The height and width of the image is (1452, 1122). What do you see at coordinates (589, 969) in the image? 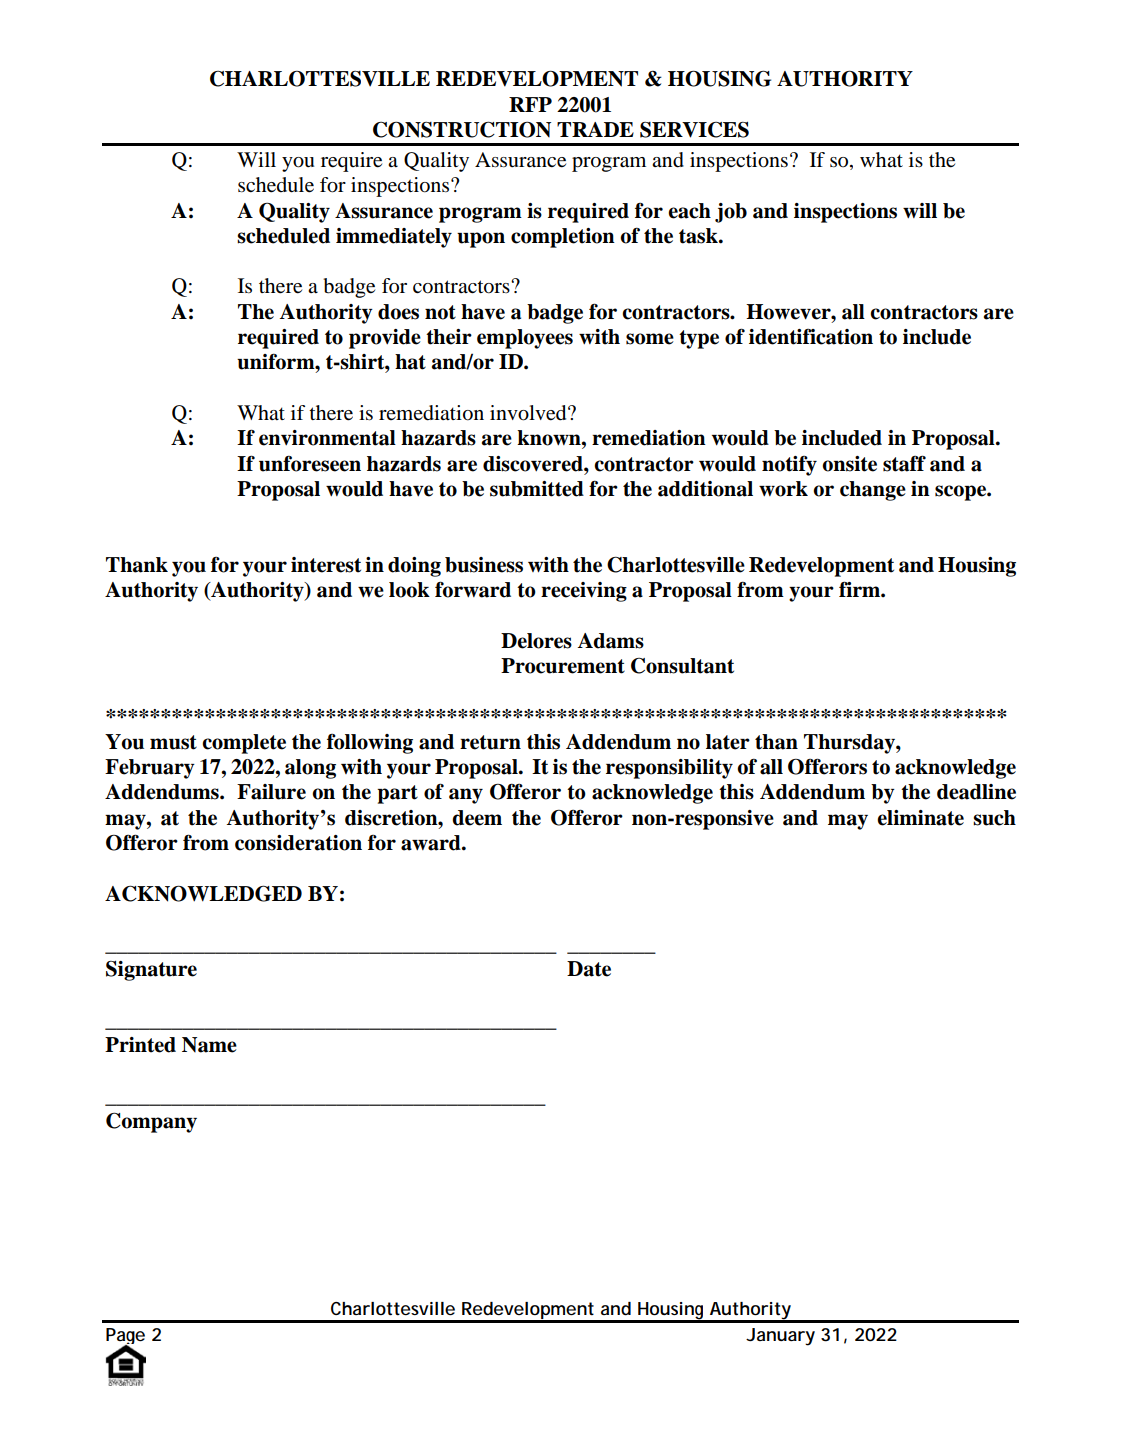
I see `Date` at bounding box center [589, 969].
